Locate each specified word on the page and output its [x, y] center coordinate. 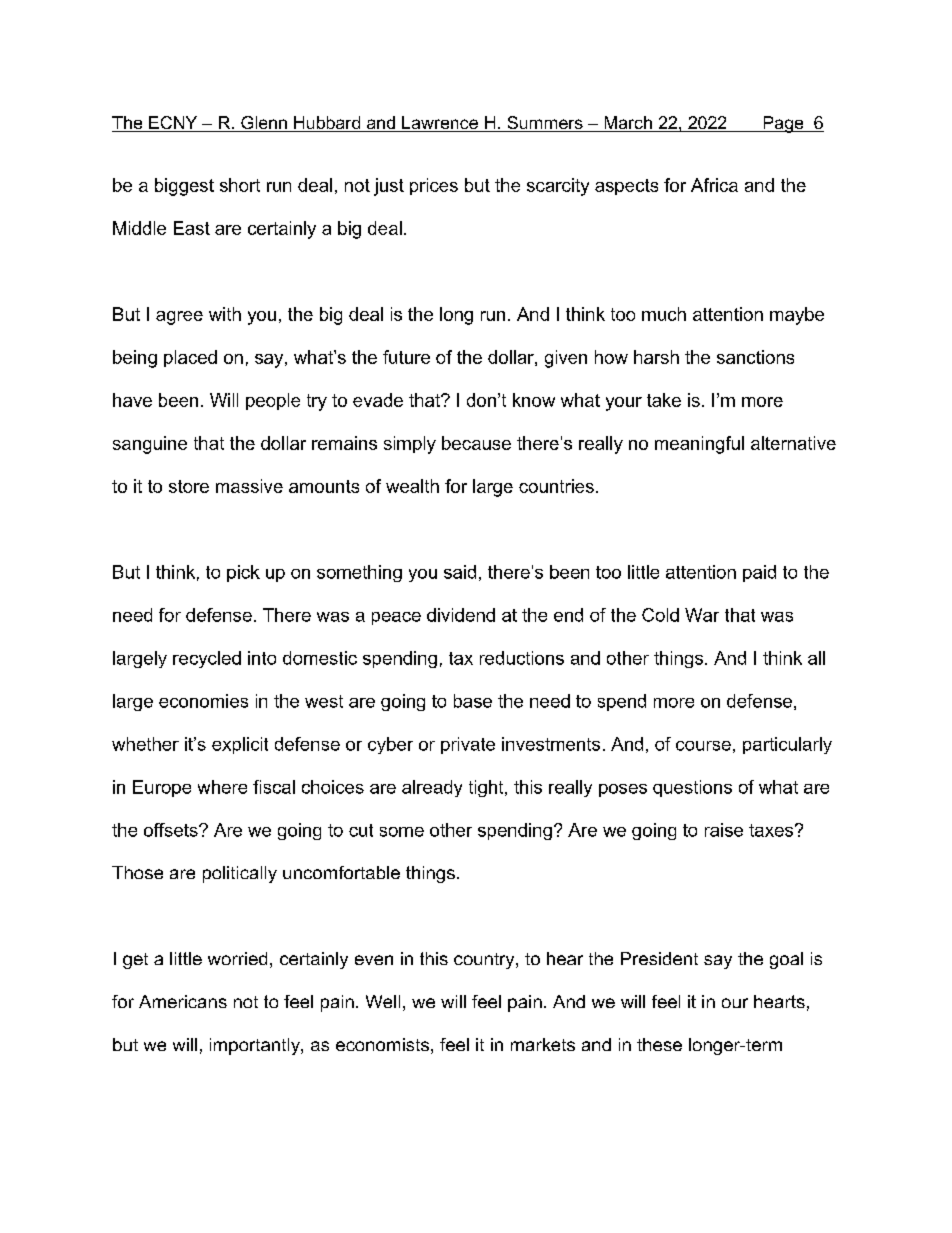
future [406, 357]
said [460, 572]
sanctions [755, 357]
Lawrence [440, 124]
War [702, 615]
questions [692, 788]
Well [383, 1001]
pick [243, 573]
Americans [183, 1001]
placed [190, 358]
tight [487, 788]
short [240, 185]
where [222, 787]
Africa [714, 185]
